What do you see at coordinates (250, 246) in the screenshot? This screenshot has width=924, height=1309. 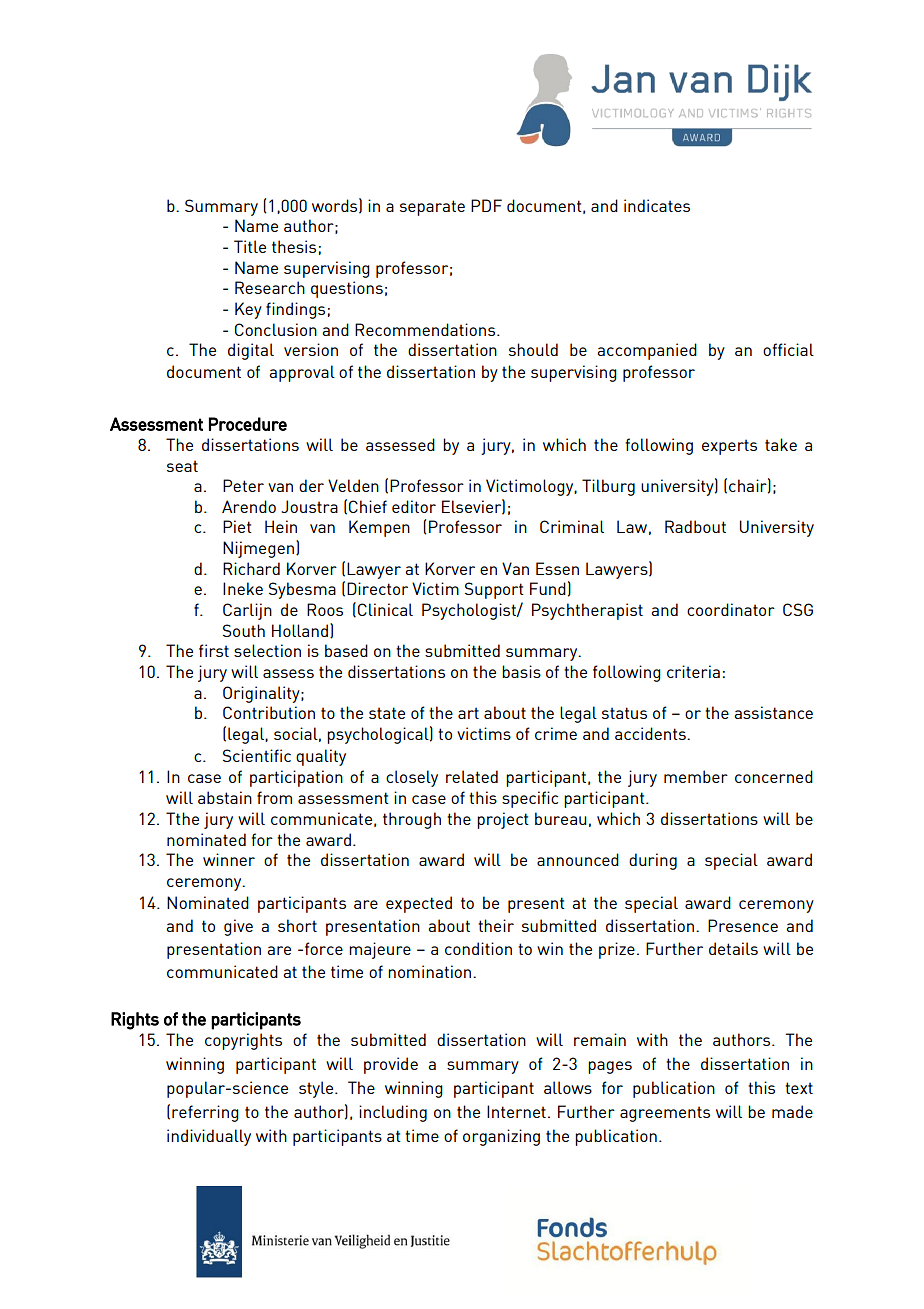 I see `Title` at bounding box center [250, 246].
